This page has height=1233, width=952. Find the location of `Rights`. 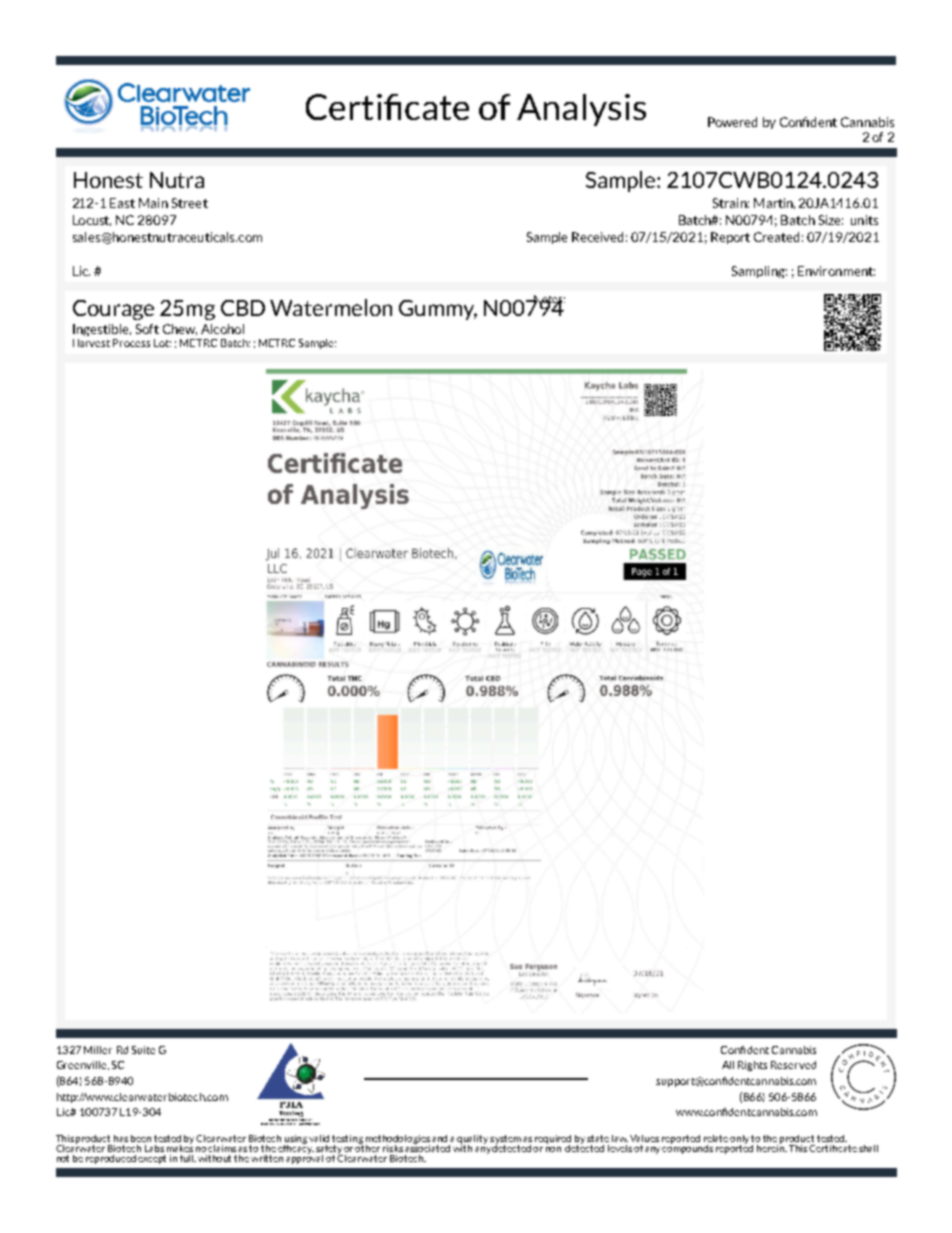

Rights is located at coordinates (752, 1066).
